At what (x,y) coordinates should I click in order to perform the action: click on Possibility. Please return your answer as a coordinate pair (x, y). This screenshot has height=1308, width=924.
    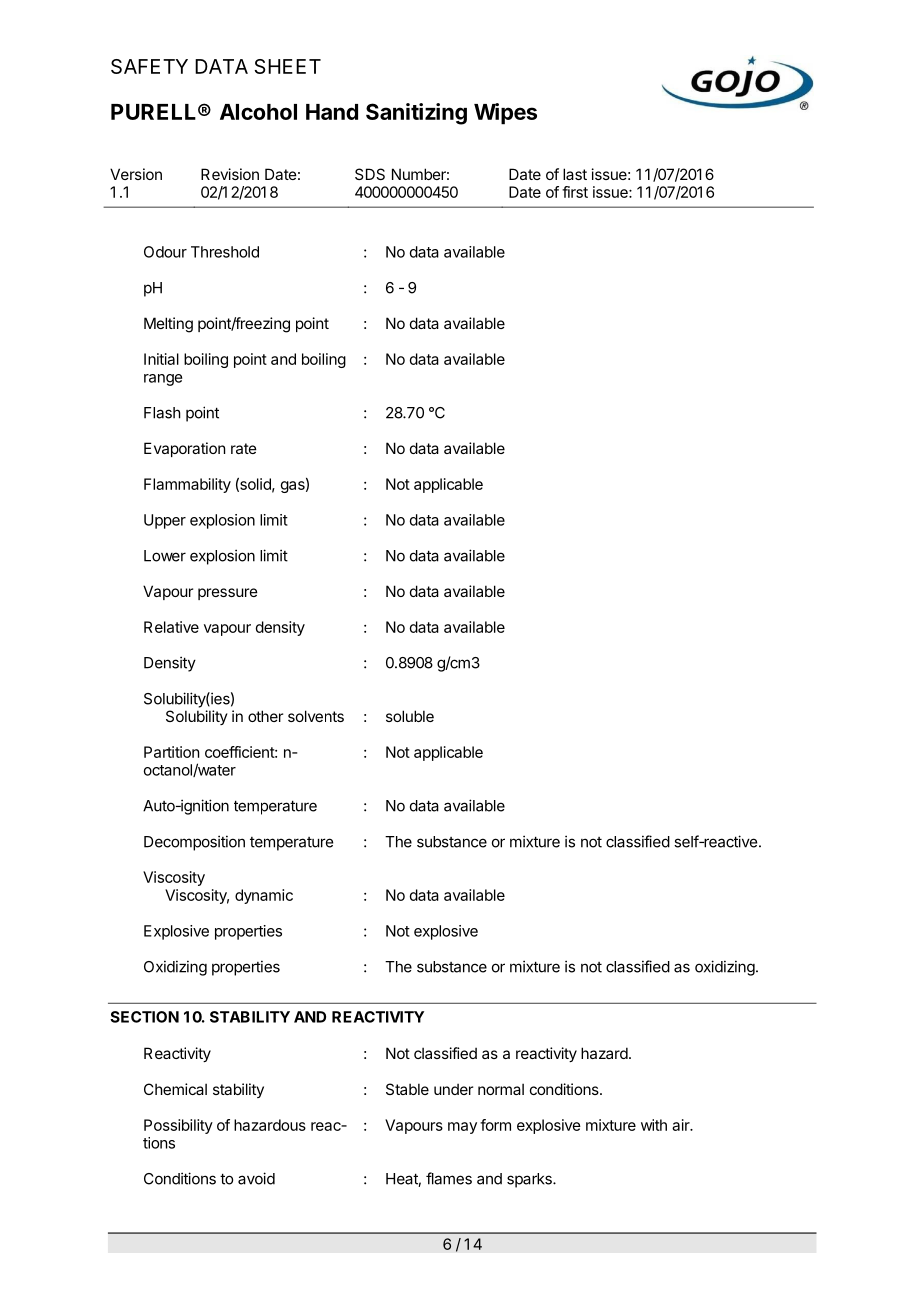
    Looking at the image, I should click on (178, 1126).
